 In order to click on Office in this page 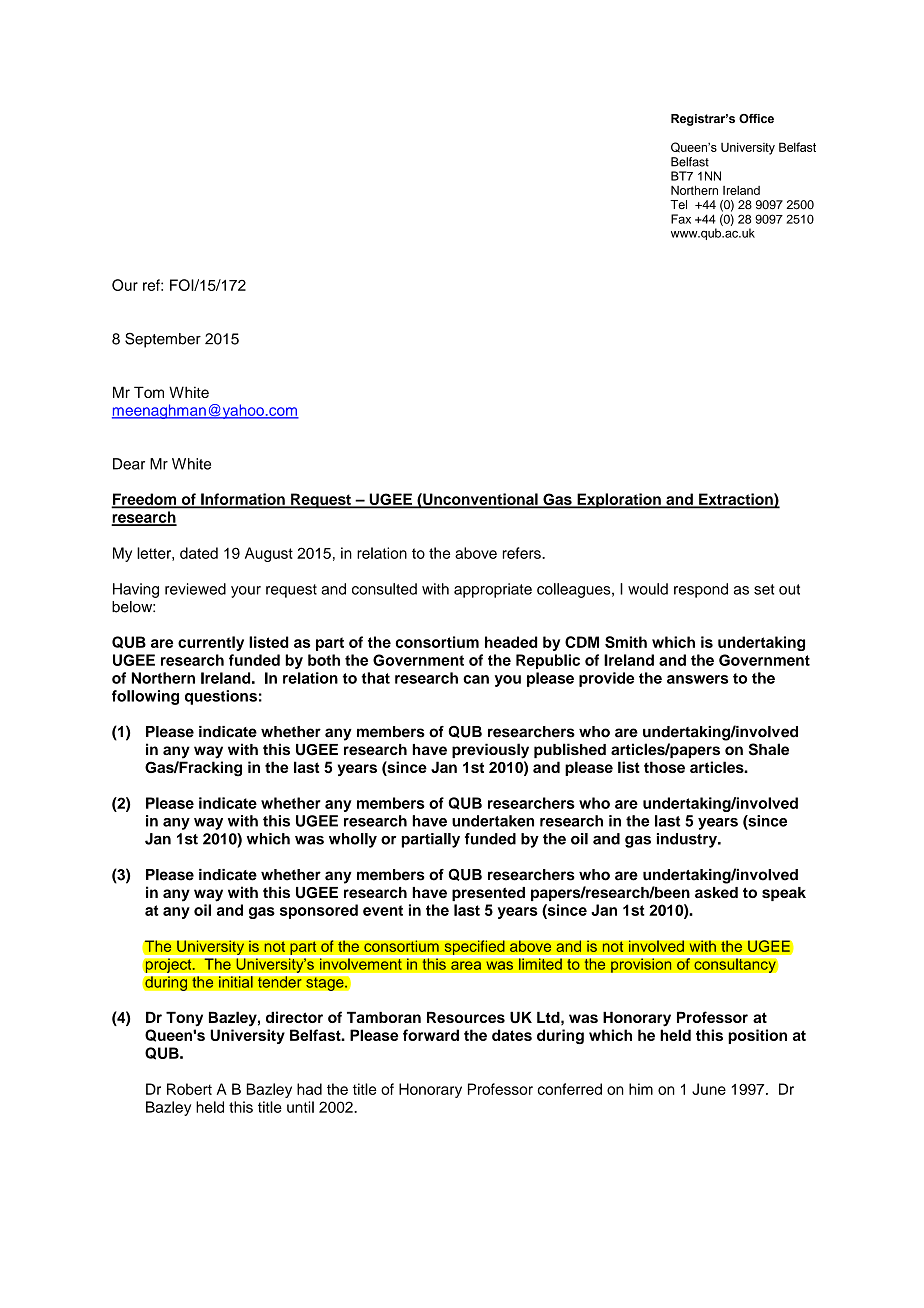, I will do `click(756, 118)`.
